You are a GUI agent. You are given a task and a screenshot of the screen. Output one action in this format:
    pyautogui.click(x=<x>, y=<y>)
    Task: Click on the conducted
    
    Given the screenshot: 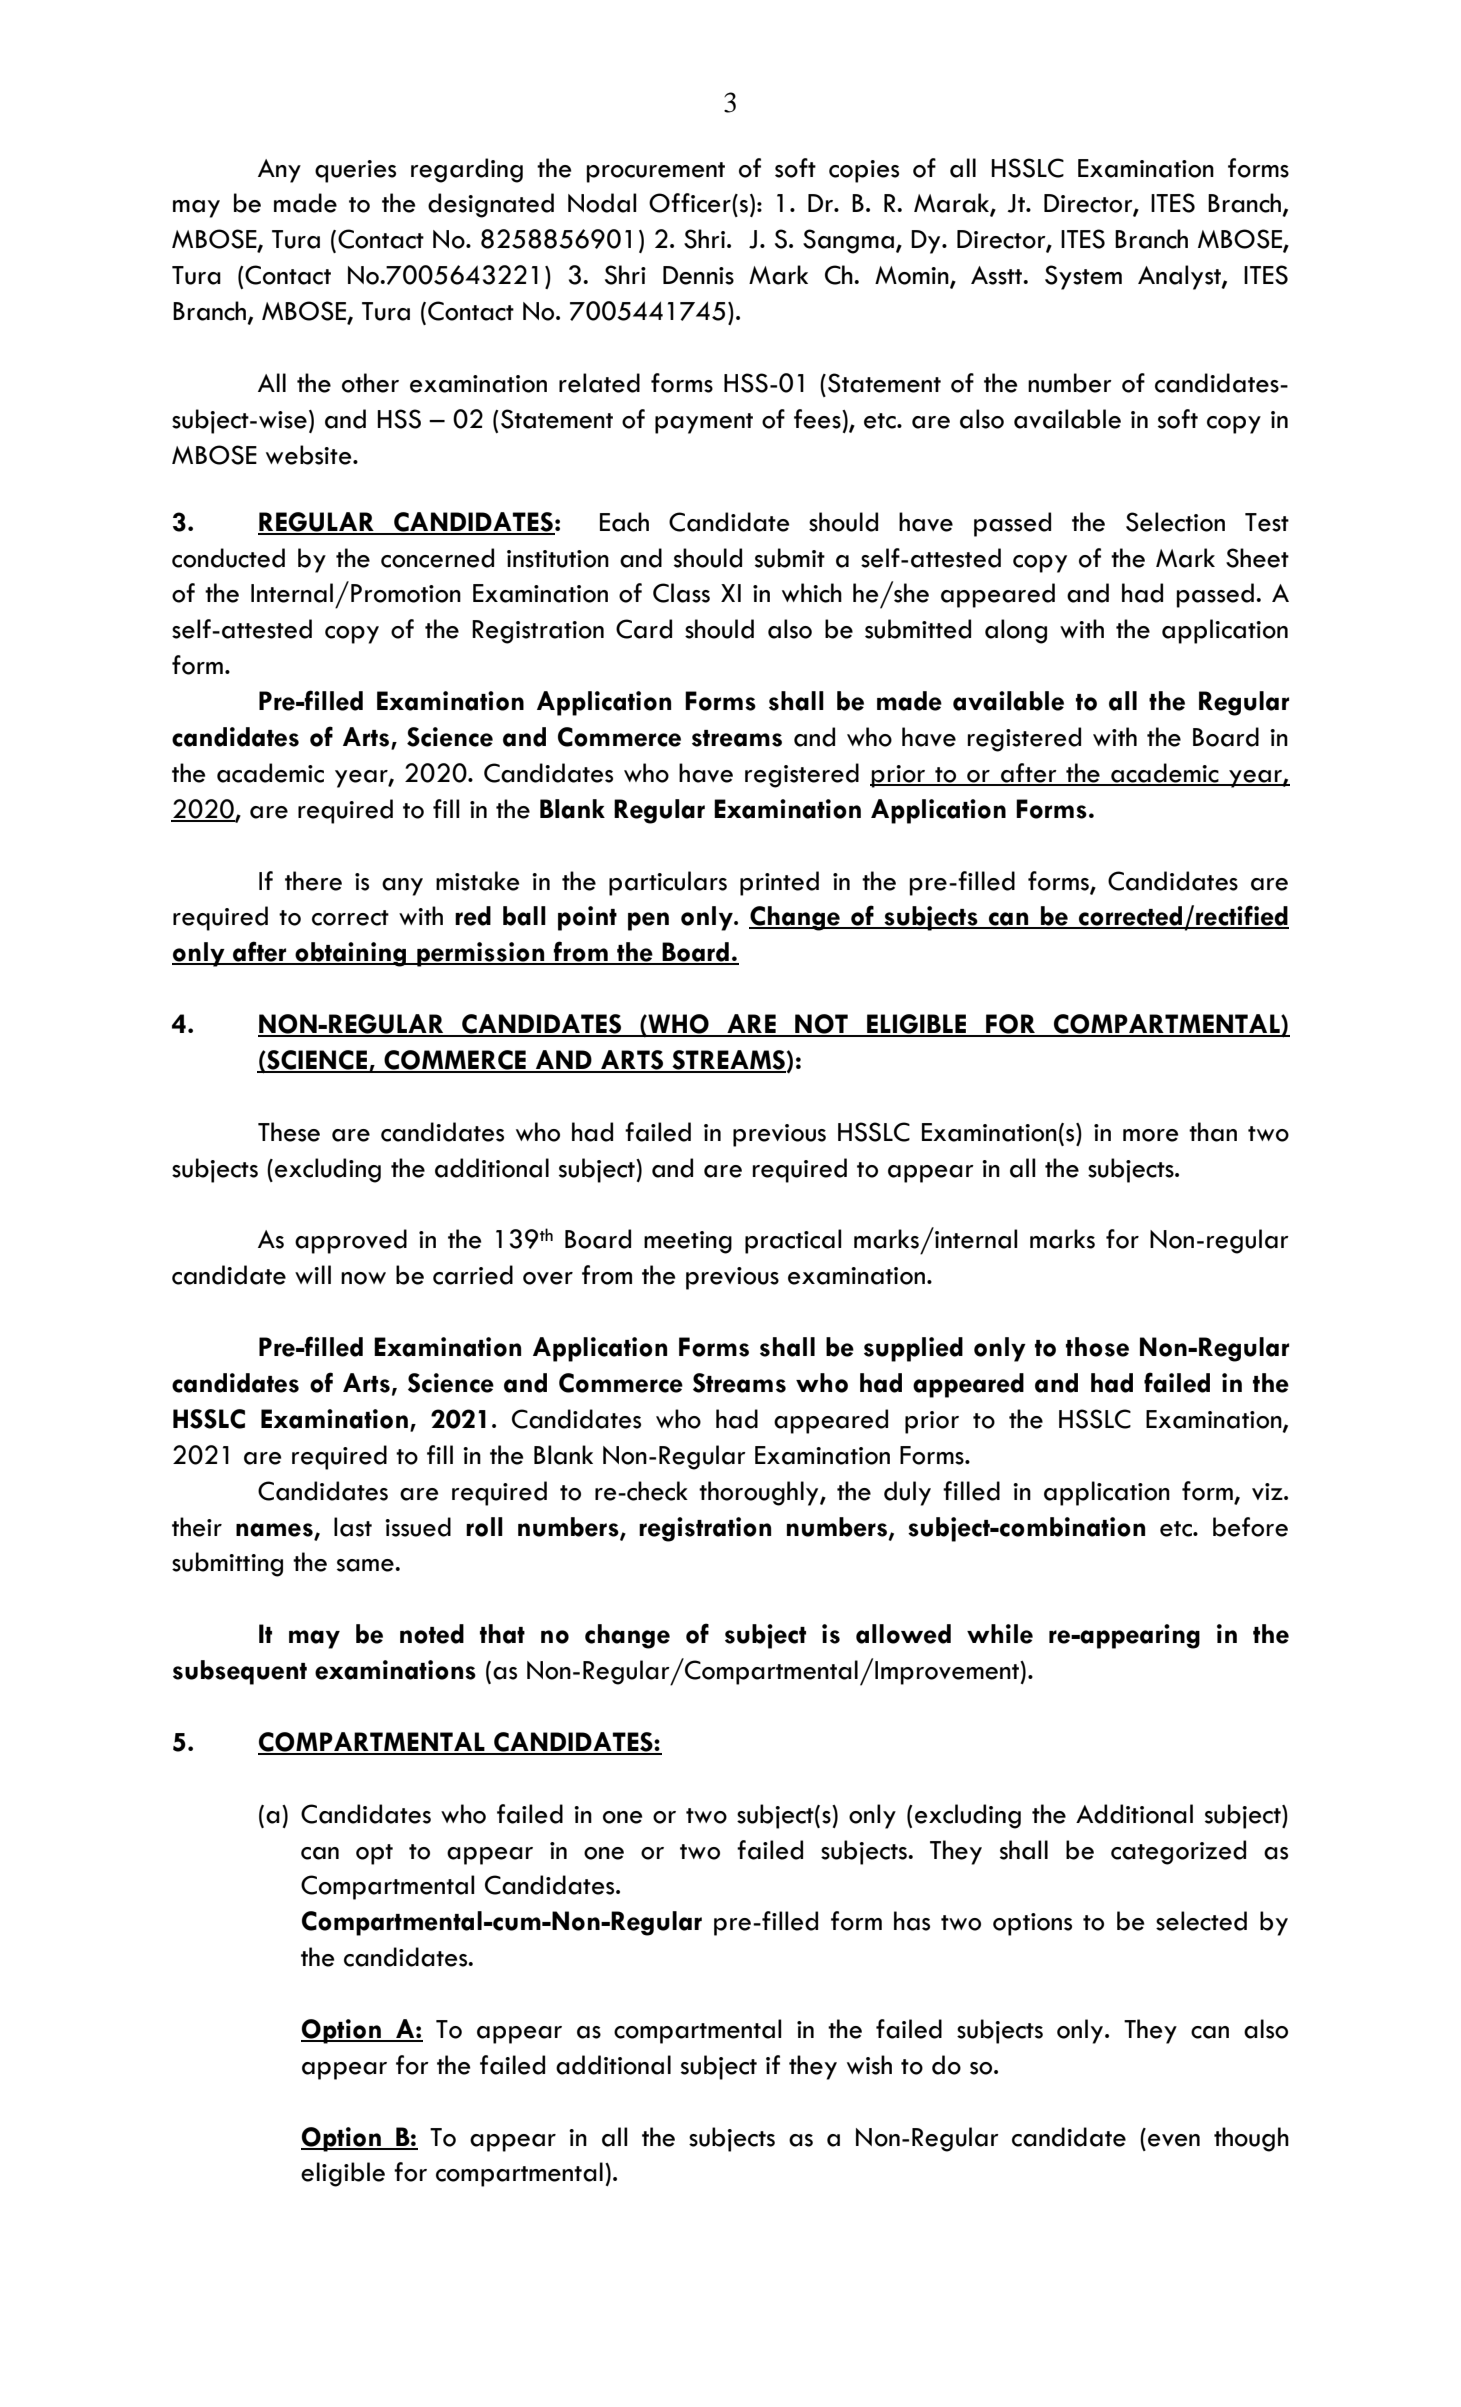 What is the action you would take?
    pyautogui.click(x=228, y=558)
